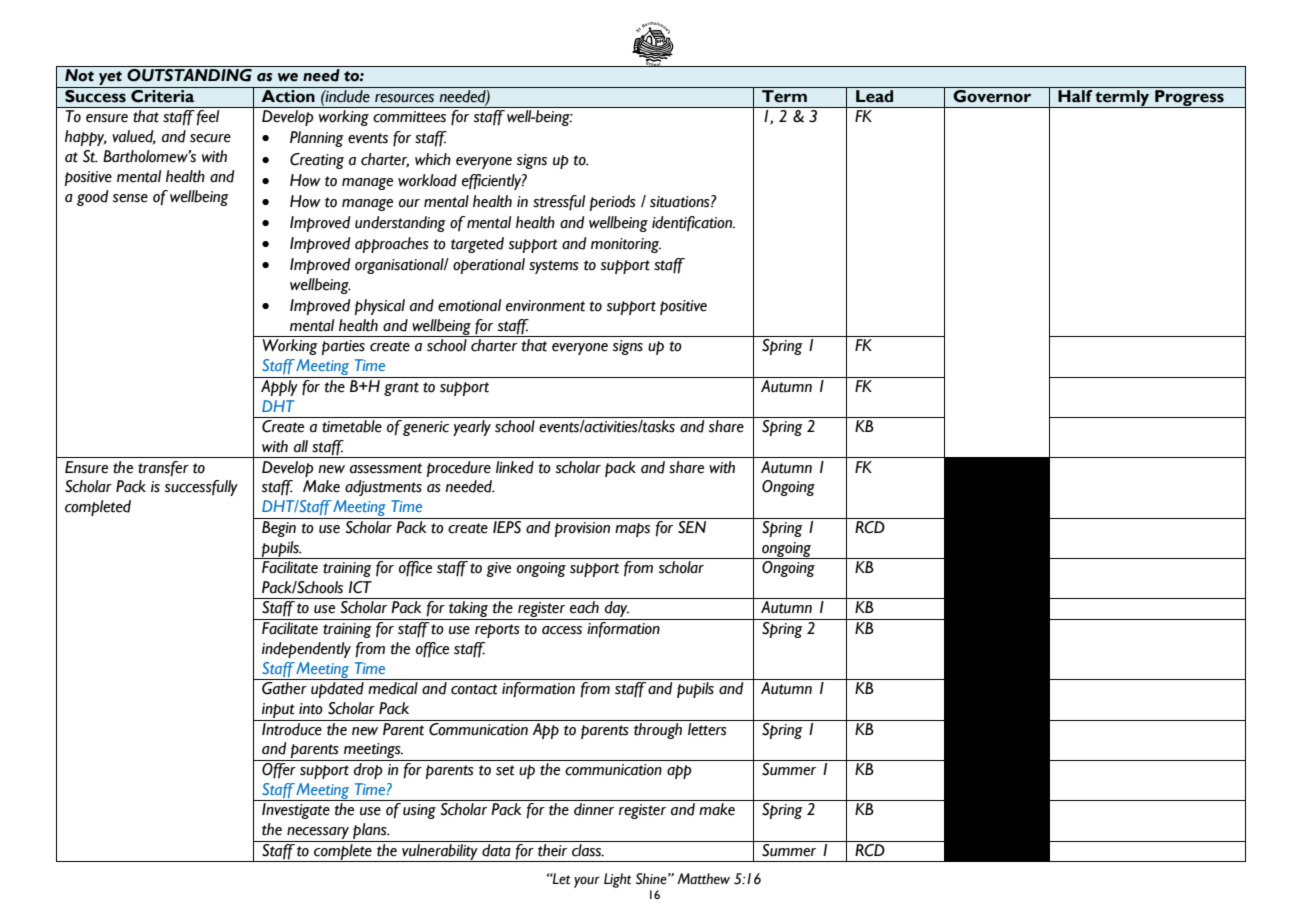 This screenshot has width=1308, height=924. What do you see at coordinates (208, 117) in the screenshot?
I see `feel` at bounding box center [208, 117].
